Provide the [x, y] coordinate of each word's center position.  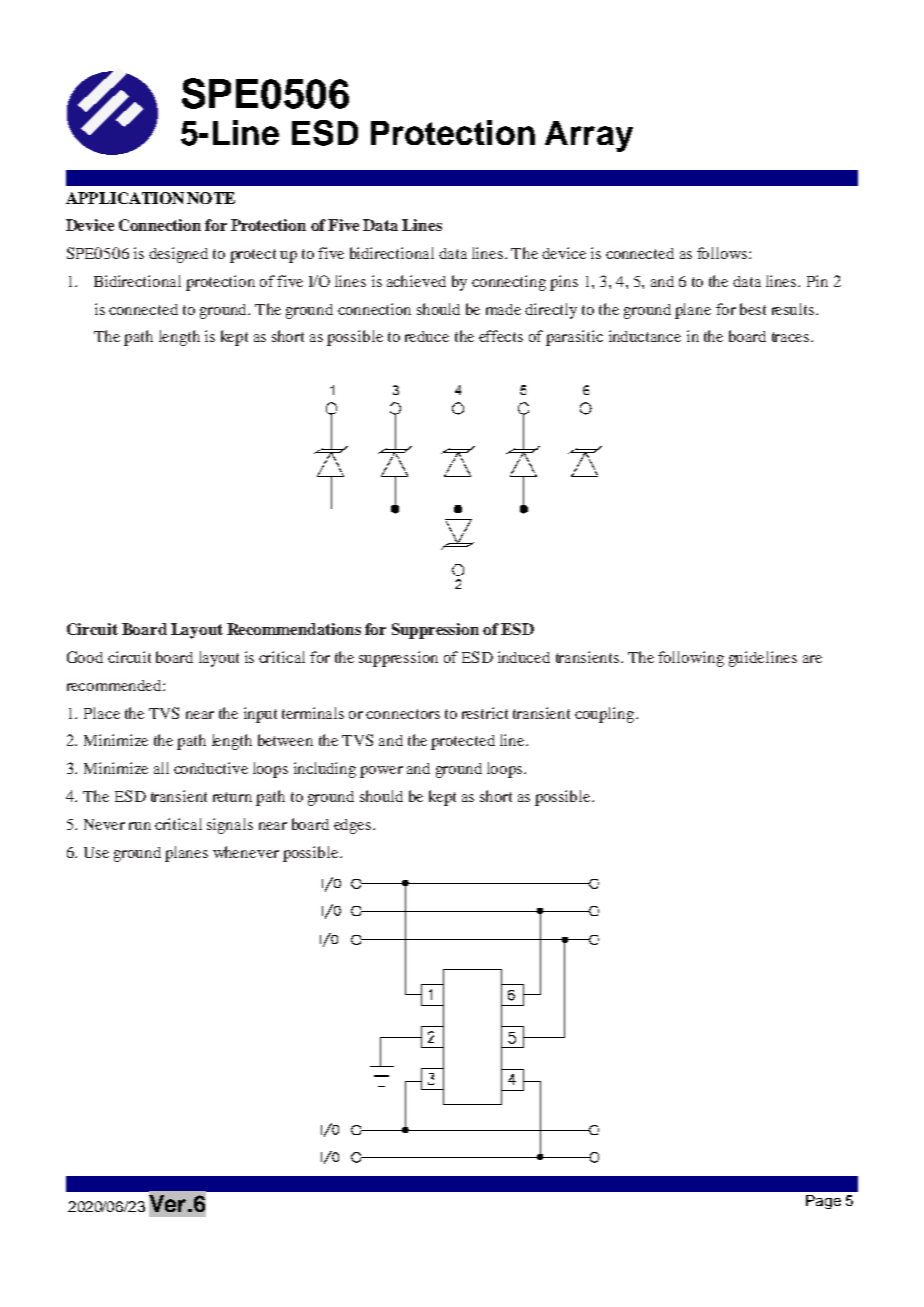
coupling [606, 715]
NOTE [211, 198]
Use [96, 852]
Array [589, 136]
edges [354, 826]
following [691, 659]
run [140, 826]
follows [723, 253]
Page [823, 1202]
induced [524, 657]
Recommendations [294, 629]
